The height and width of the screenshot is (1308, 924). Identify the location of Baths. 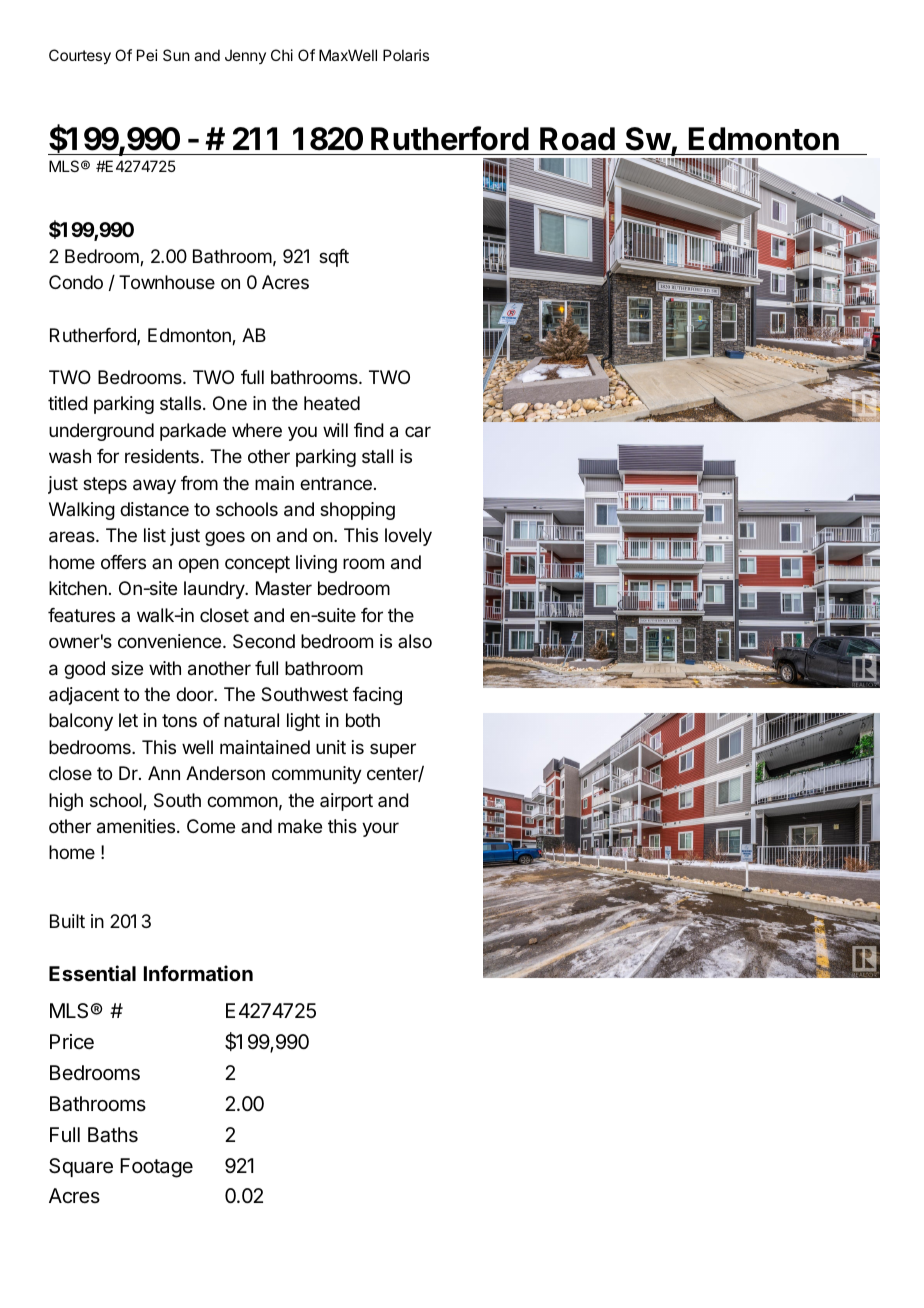
(113, 1135).
